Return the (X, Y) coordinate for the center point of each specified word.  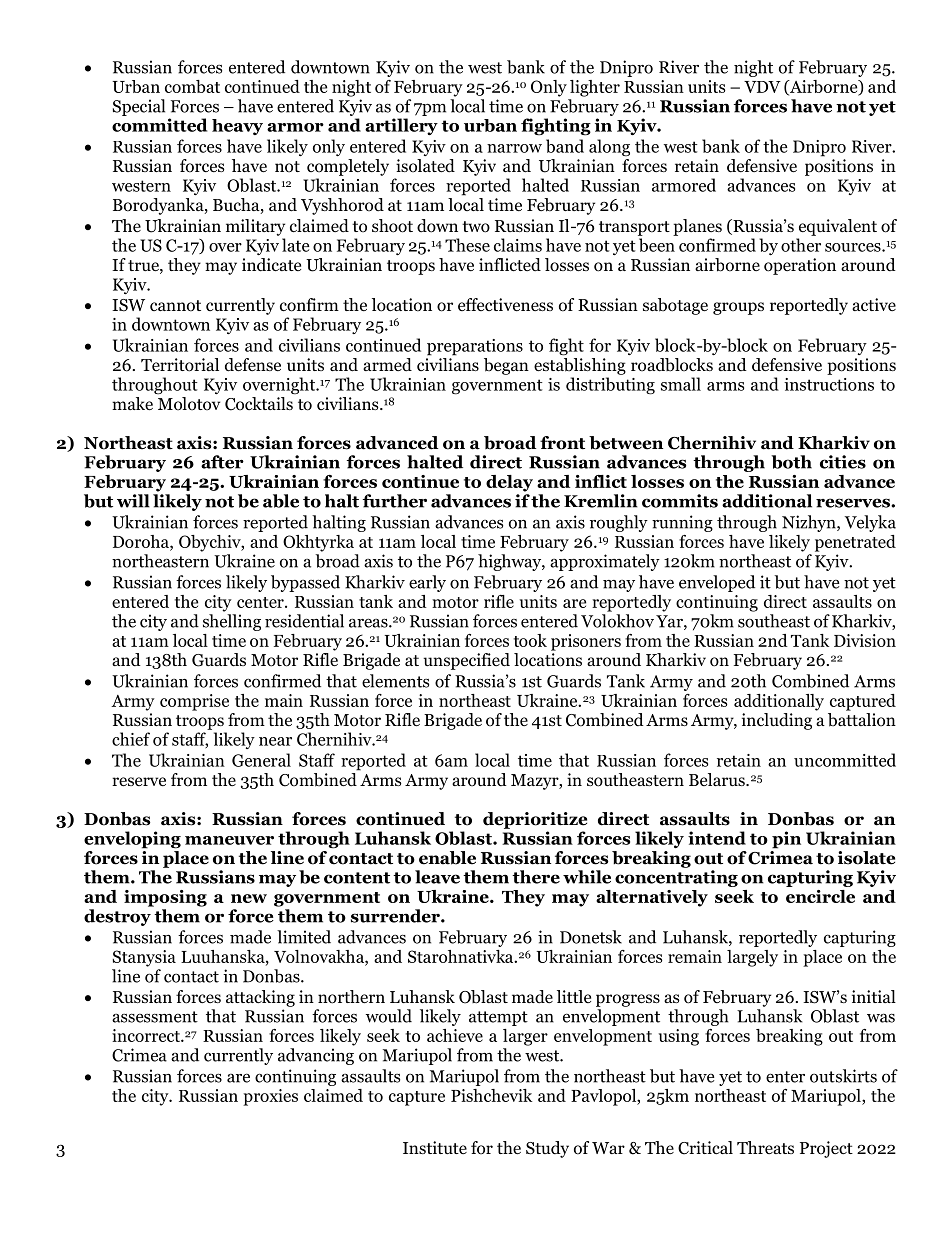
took (530, 640)
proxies (270, 1097)
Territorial (180, 365)
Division (865, 640)
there (536, 877)
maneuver (229, 840)
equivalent (838, 227)
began (506, 366)
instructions (829, 384)
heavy (237, 127)
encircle (820, 896)
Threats (765, 1147)
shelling (232, 622)
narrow (514, 148)
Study (547, 1149)
